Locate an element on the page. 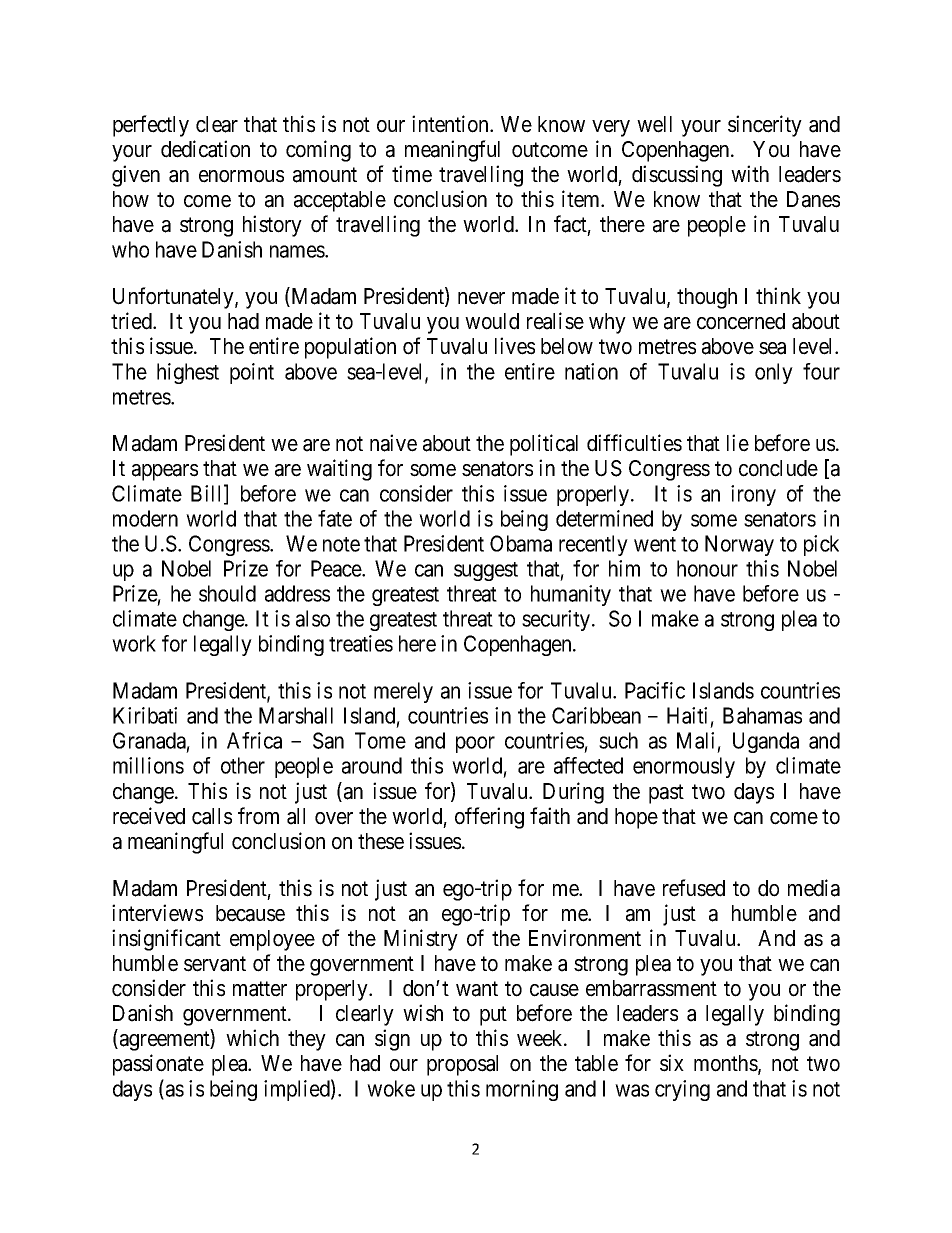 This document has width=952, height=1233. honour is located at coordinates (707, 568).
